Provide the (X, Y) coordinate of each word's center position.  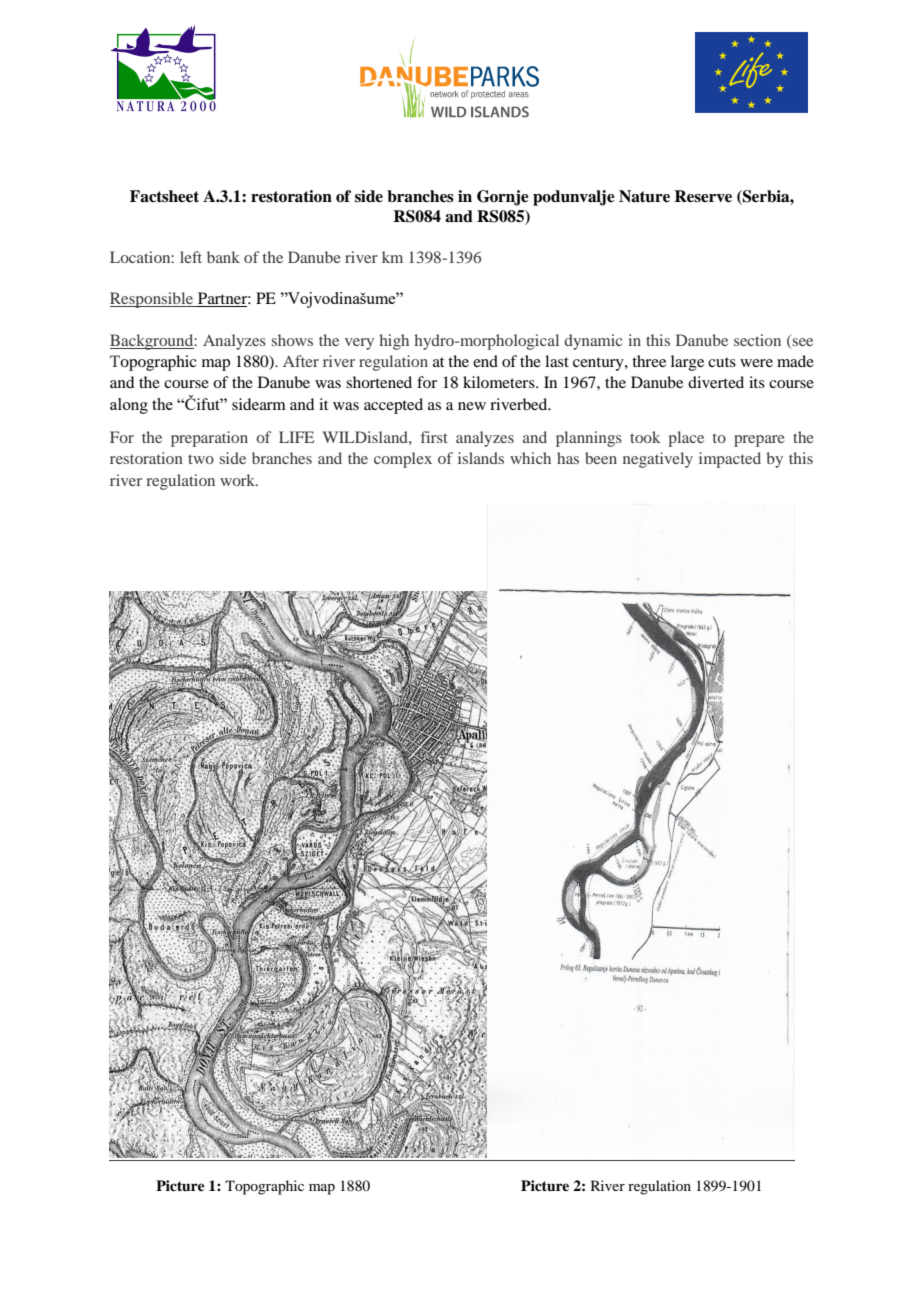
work (239, 480)
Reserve (703, 196)
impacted (730, 460)
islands (481, 458)
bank (223, 257)
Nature (644, 196)
